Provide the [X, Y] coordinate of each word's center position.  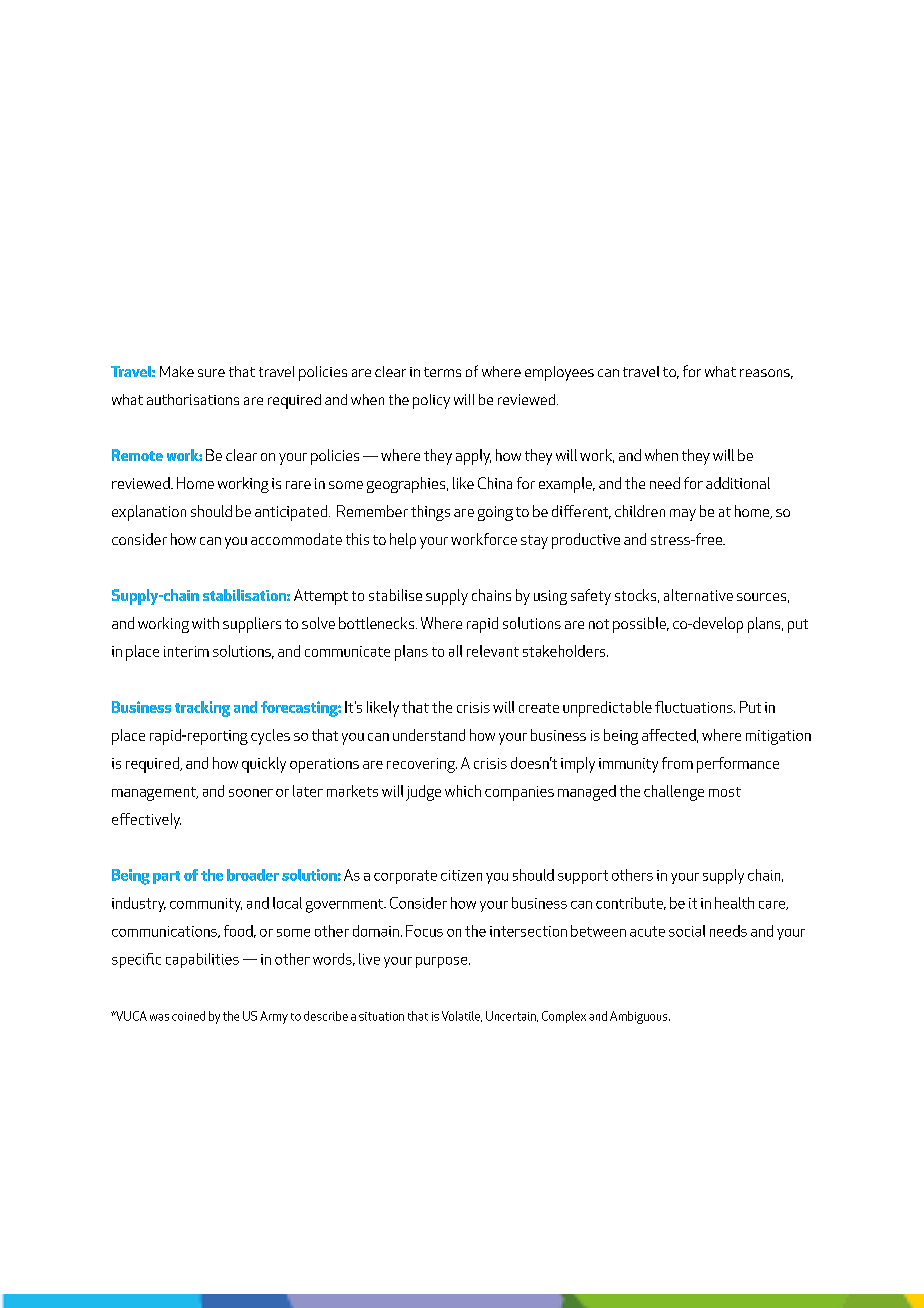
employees [559, 373]
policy [431, 401]
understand [429, 735]
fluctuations [695, 707]
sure [211, 373]
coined [188, 1016]
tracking [202, 709]
